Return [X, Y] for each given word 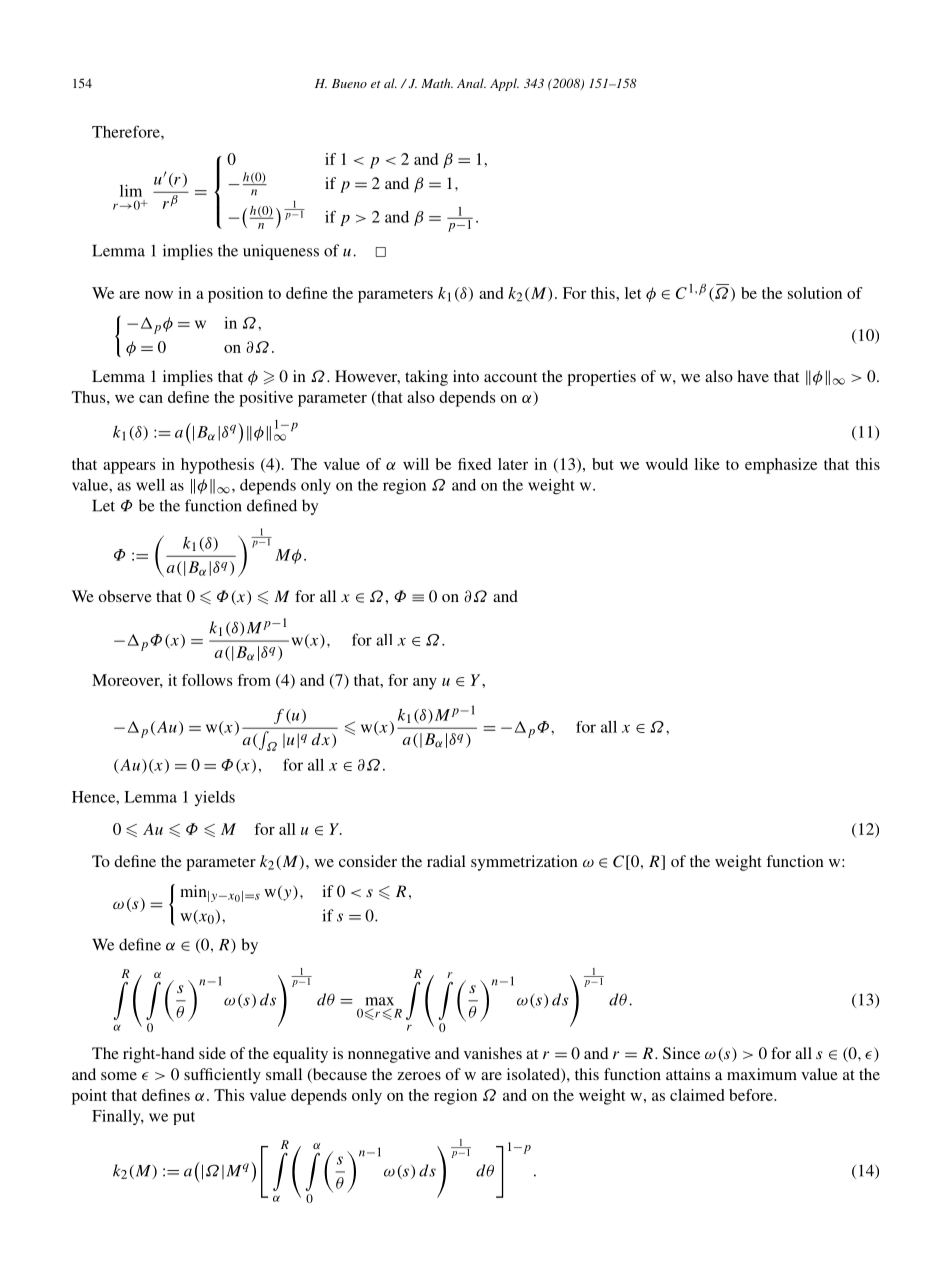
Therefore [127, 131]
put [184, 1118]
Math [437, 83]
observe [125, 596]
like [707, 464]
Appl [504, 84]
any [425, 684]
